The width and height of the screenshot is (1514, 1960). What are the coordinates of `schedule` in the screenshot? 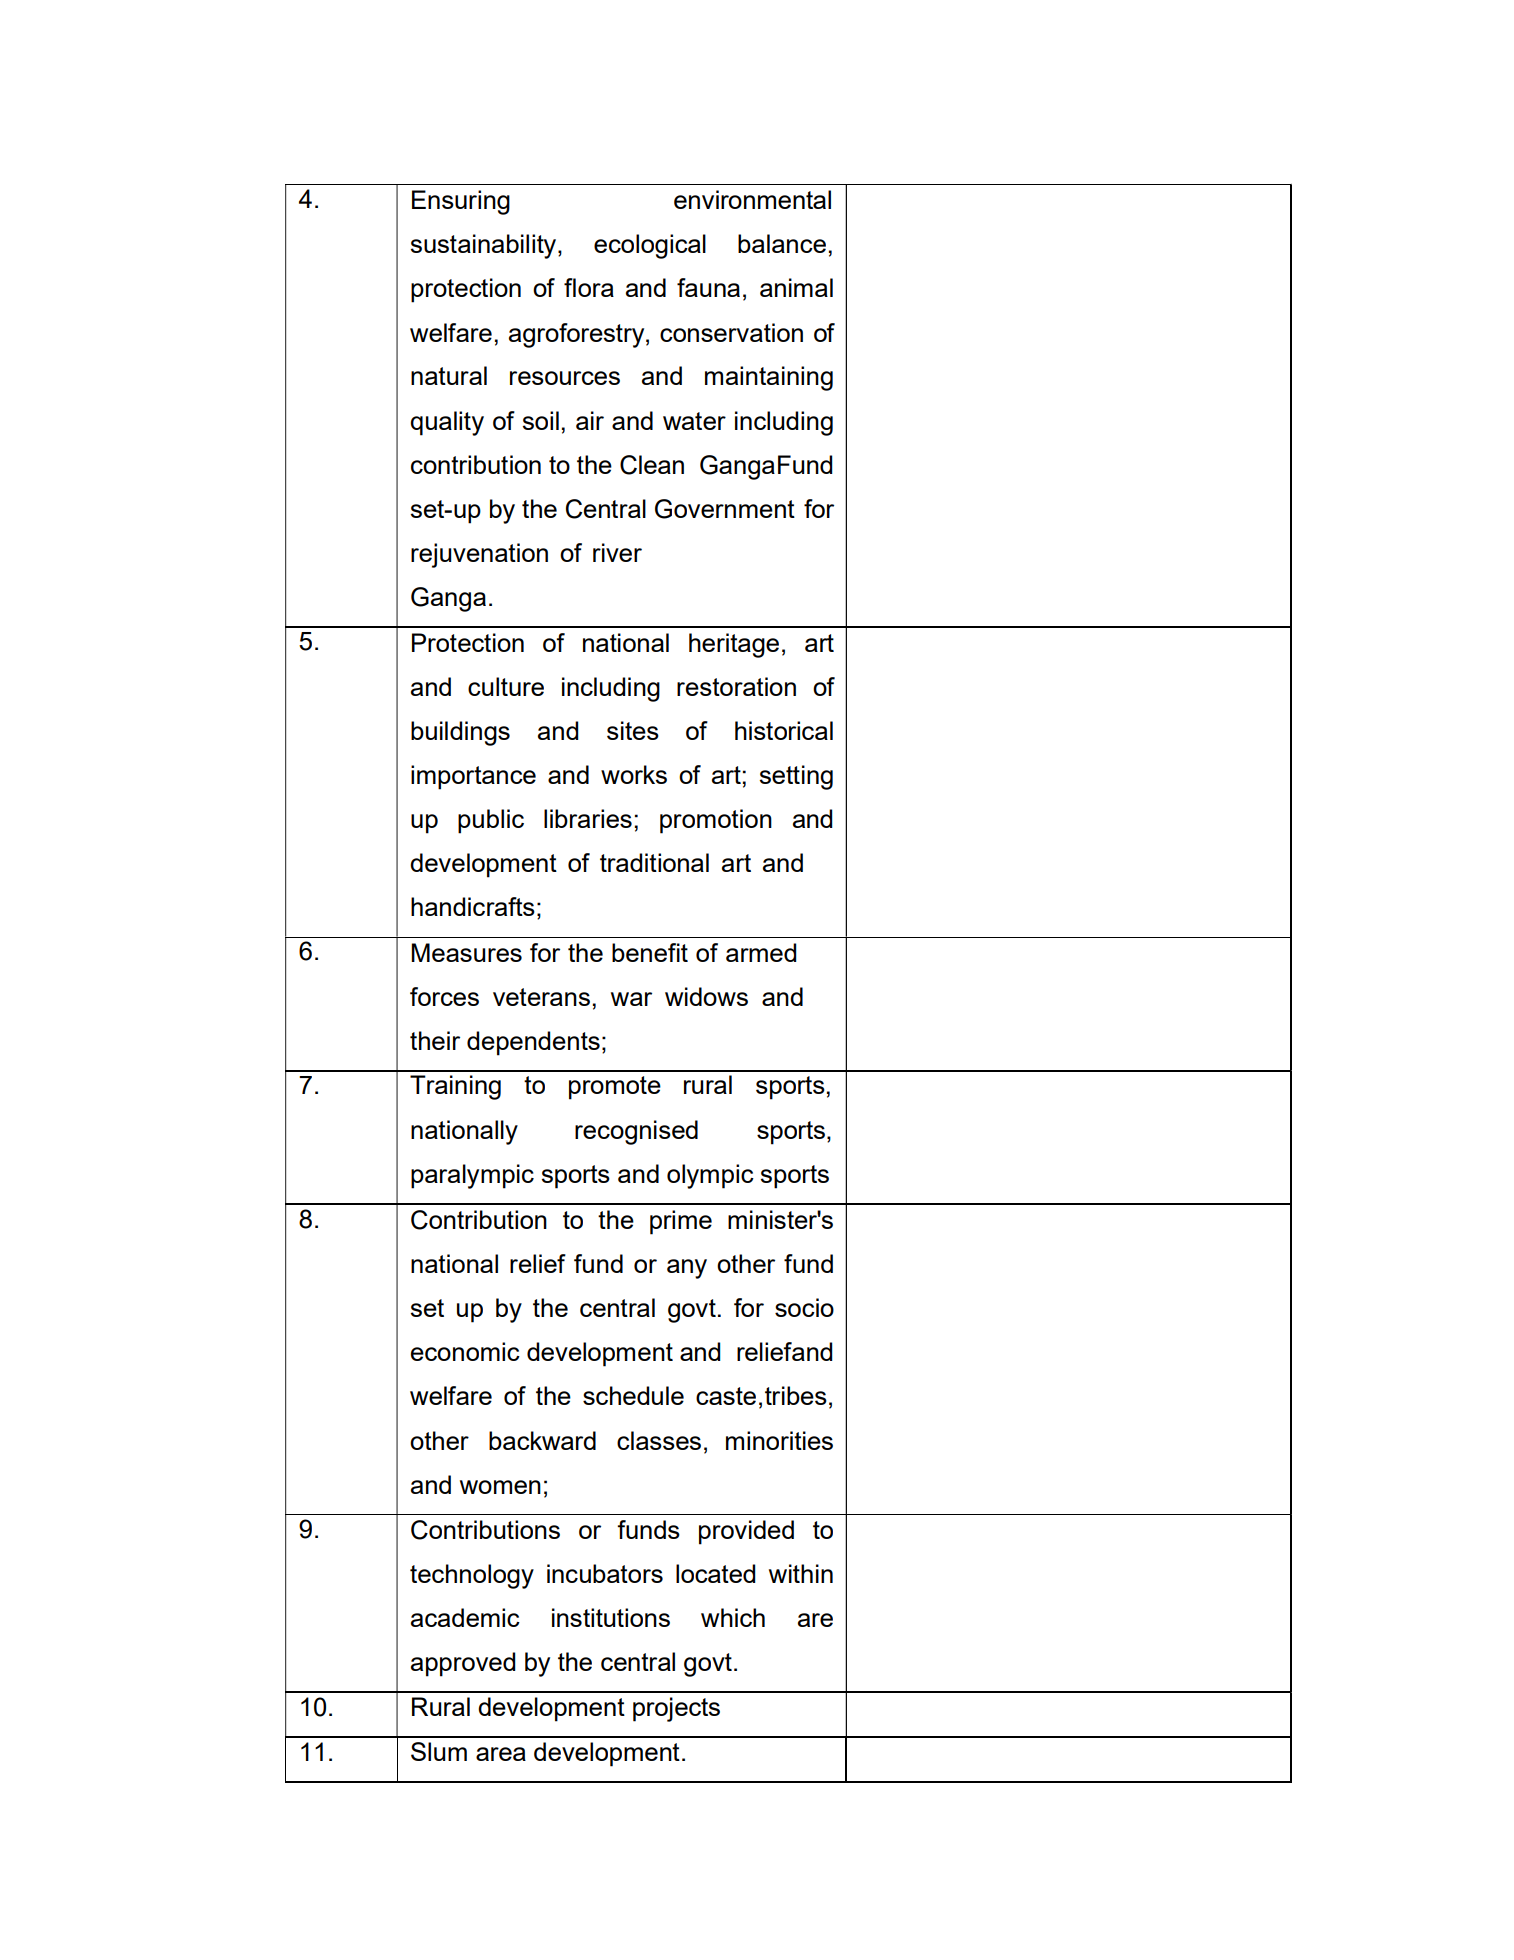 It's located at (633, 1395).
